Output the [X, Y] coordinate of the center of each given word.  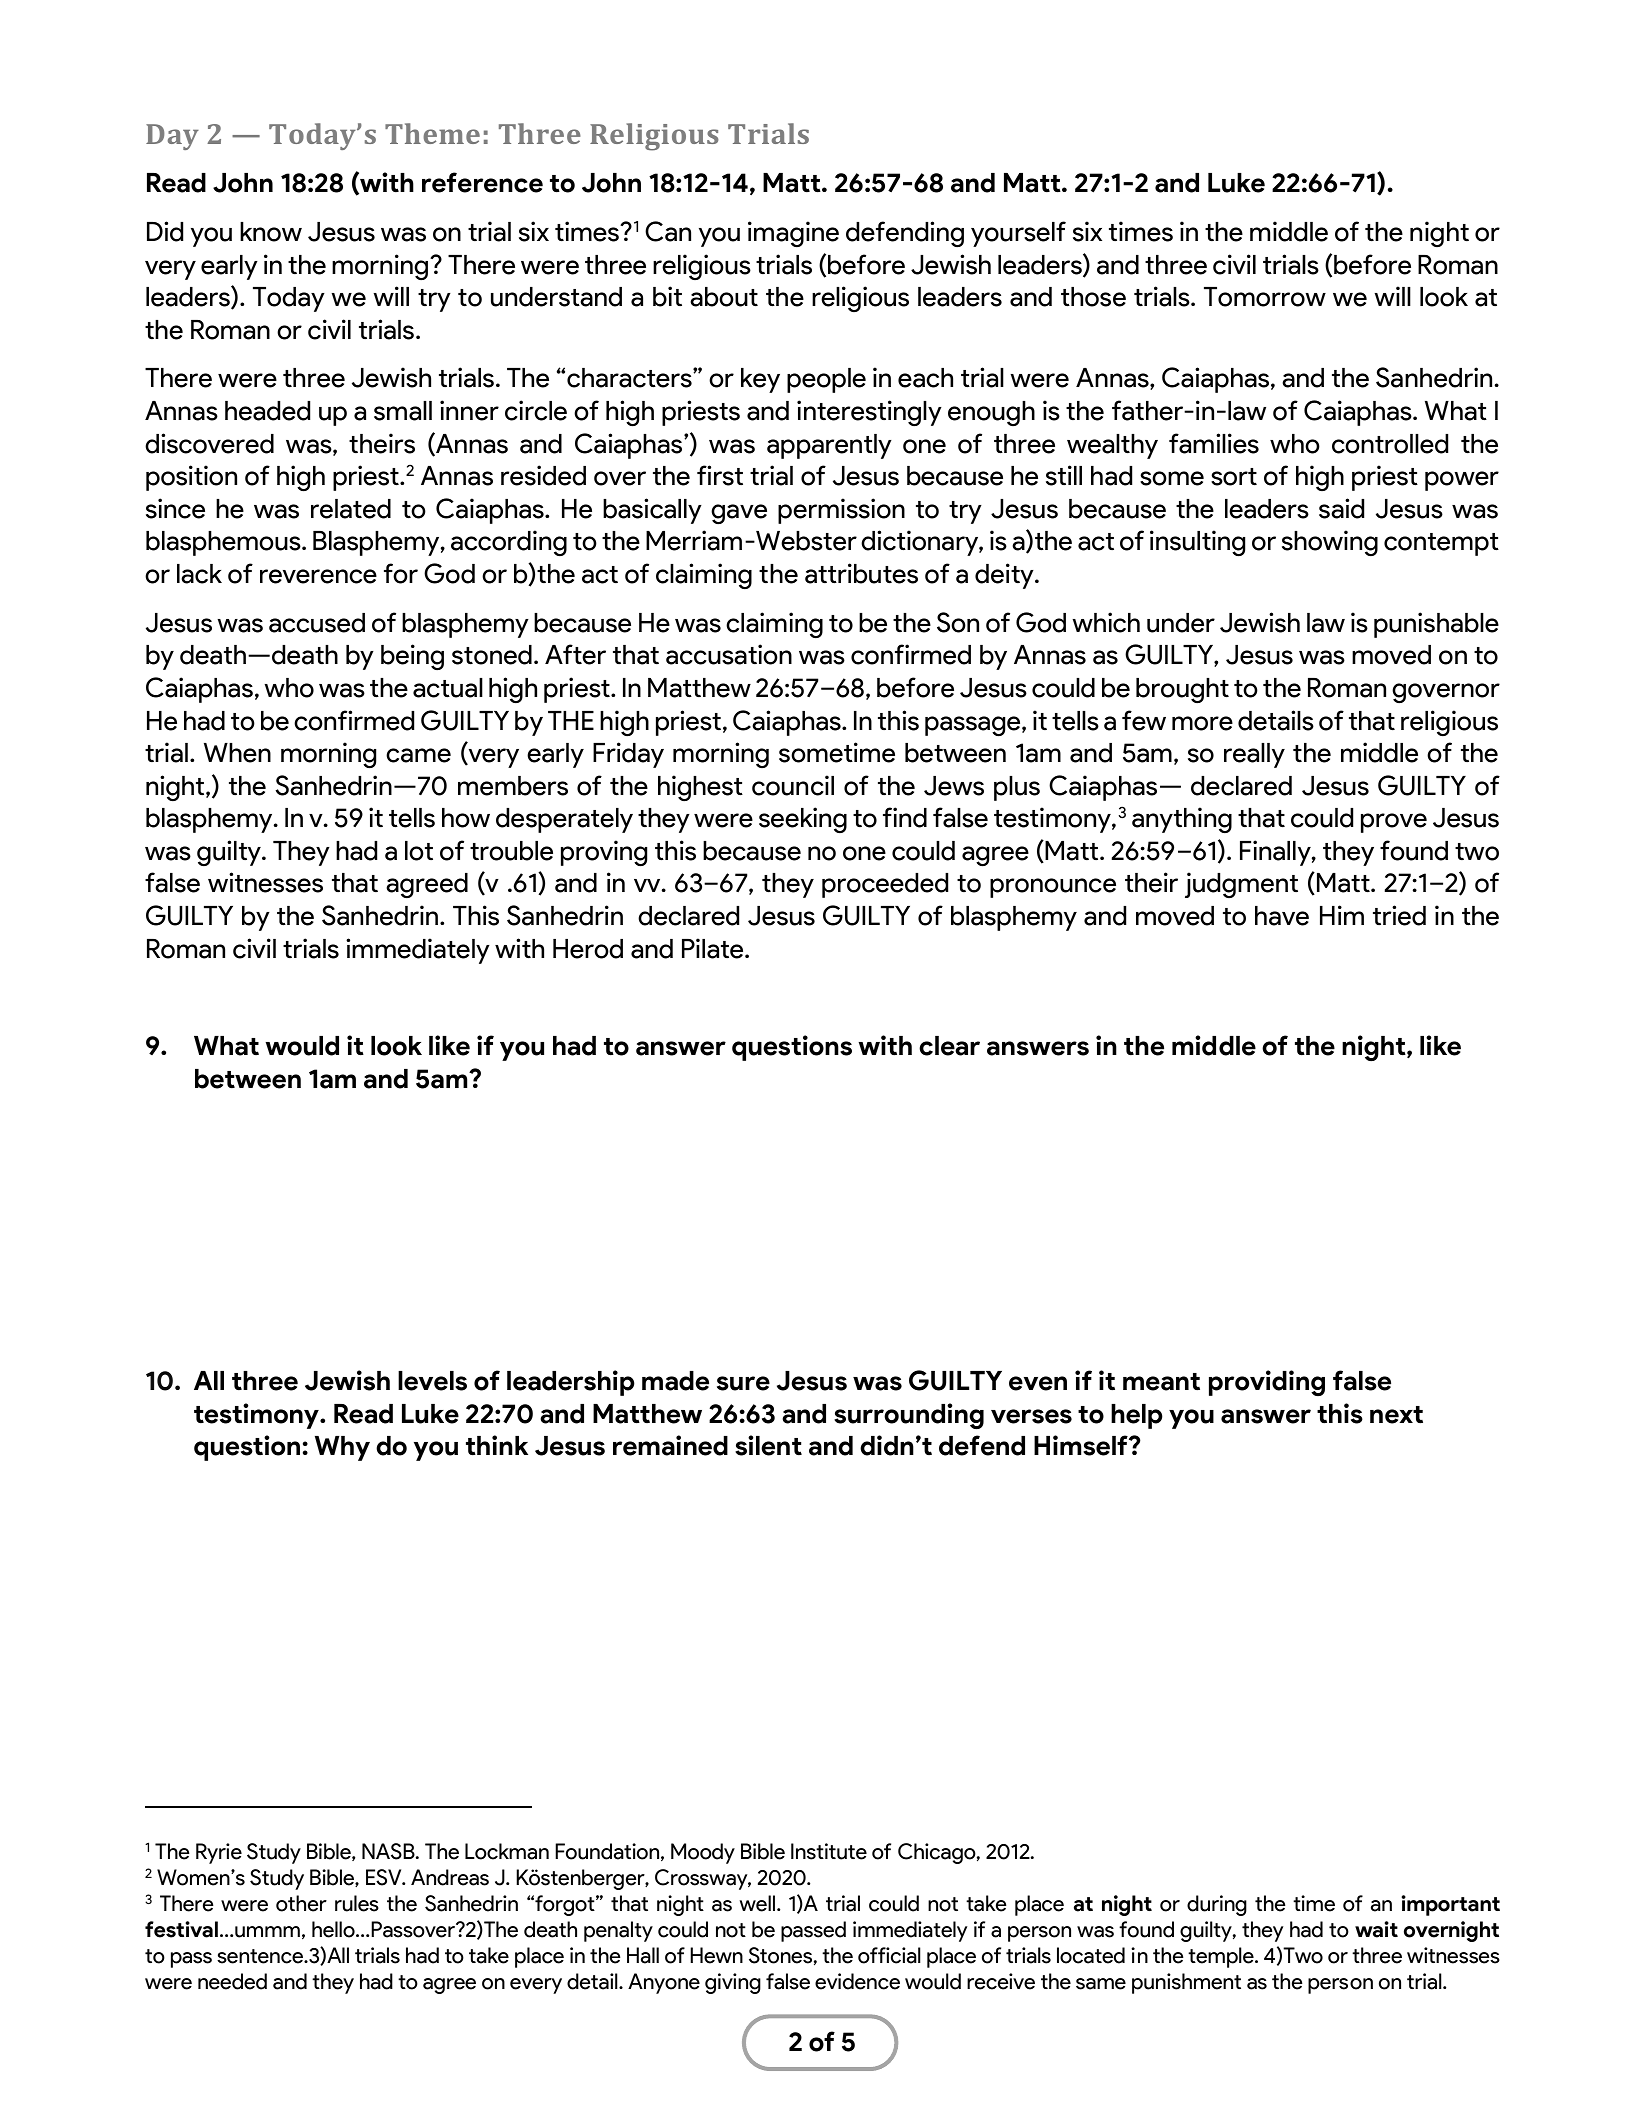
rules [357, 1903]
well [757, 1903]
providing [1267, 1383]
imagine [793, 234]
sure [743, 1383]
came [418, 755]
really [1254, 755]
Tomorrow [1265, 297]
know [271, 232]
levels [432, 1381]
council [793, 785]
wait [1376, 1929]
